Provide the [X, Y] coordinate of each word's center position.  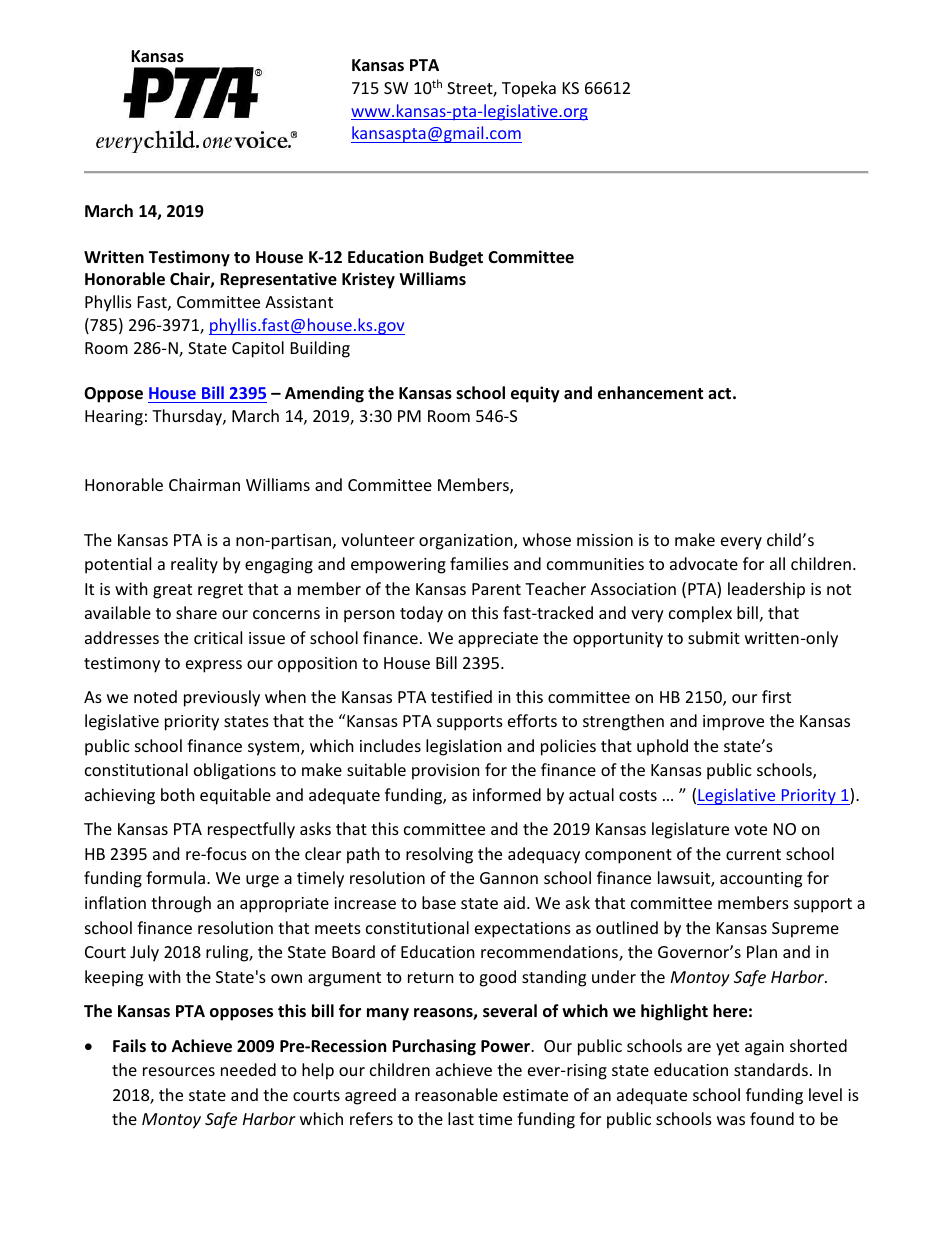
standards [771, 1069]
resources [179, 1071]
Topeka [529, 89]
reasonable [456, 1094]
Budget [456, 258]
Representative [278, 280]
